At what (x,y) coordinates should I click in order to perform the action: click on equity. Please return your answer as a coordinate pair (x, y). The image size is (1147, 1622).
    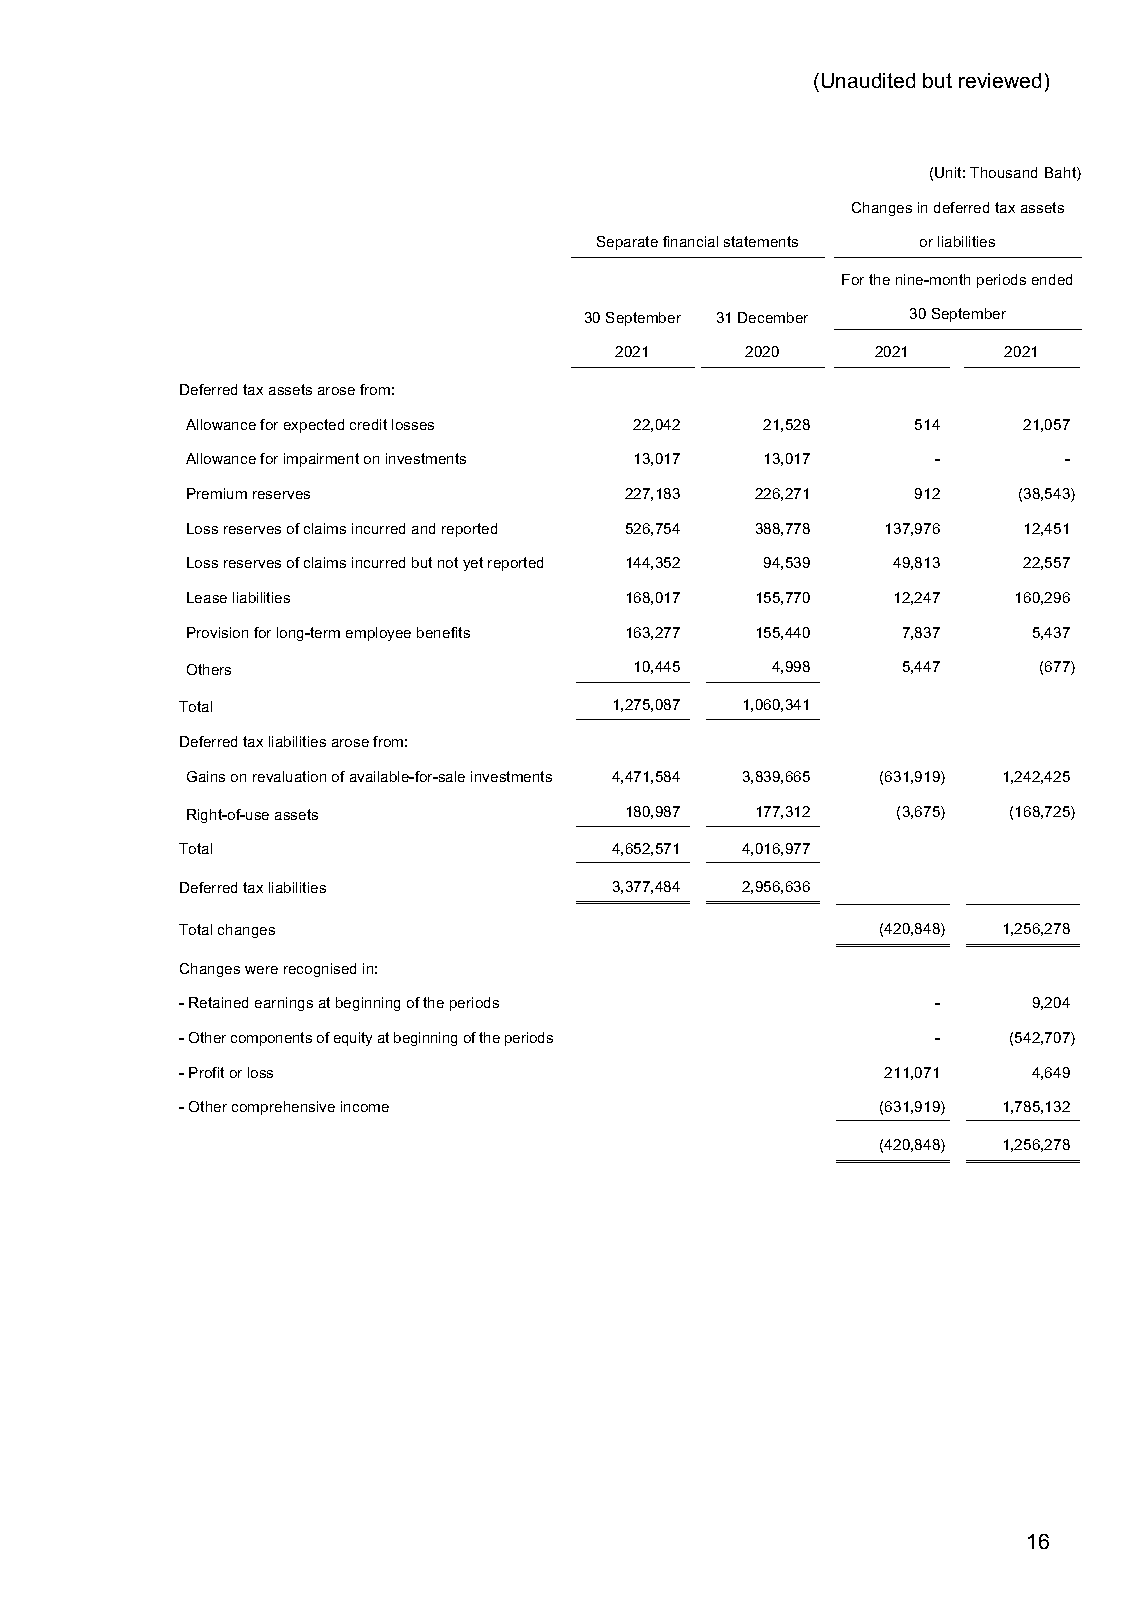
    Looking at the image, I should click on (353, 1039).
